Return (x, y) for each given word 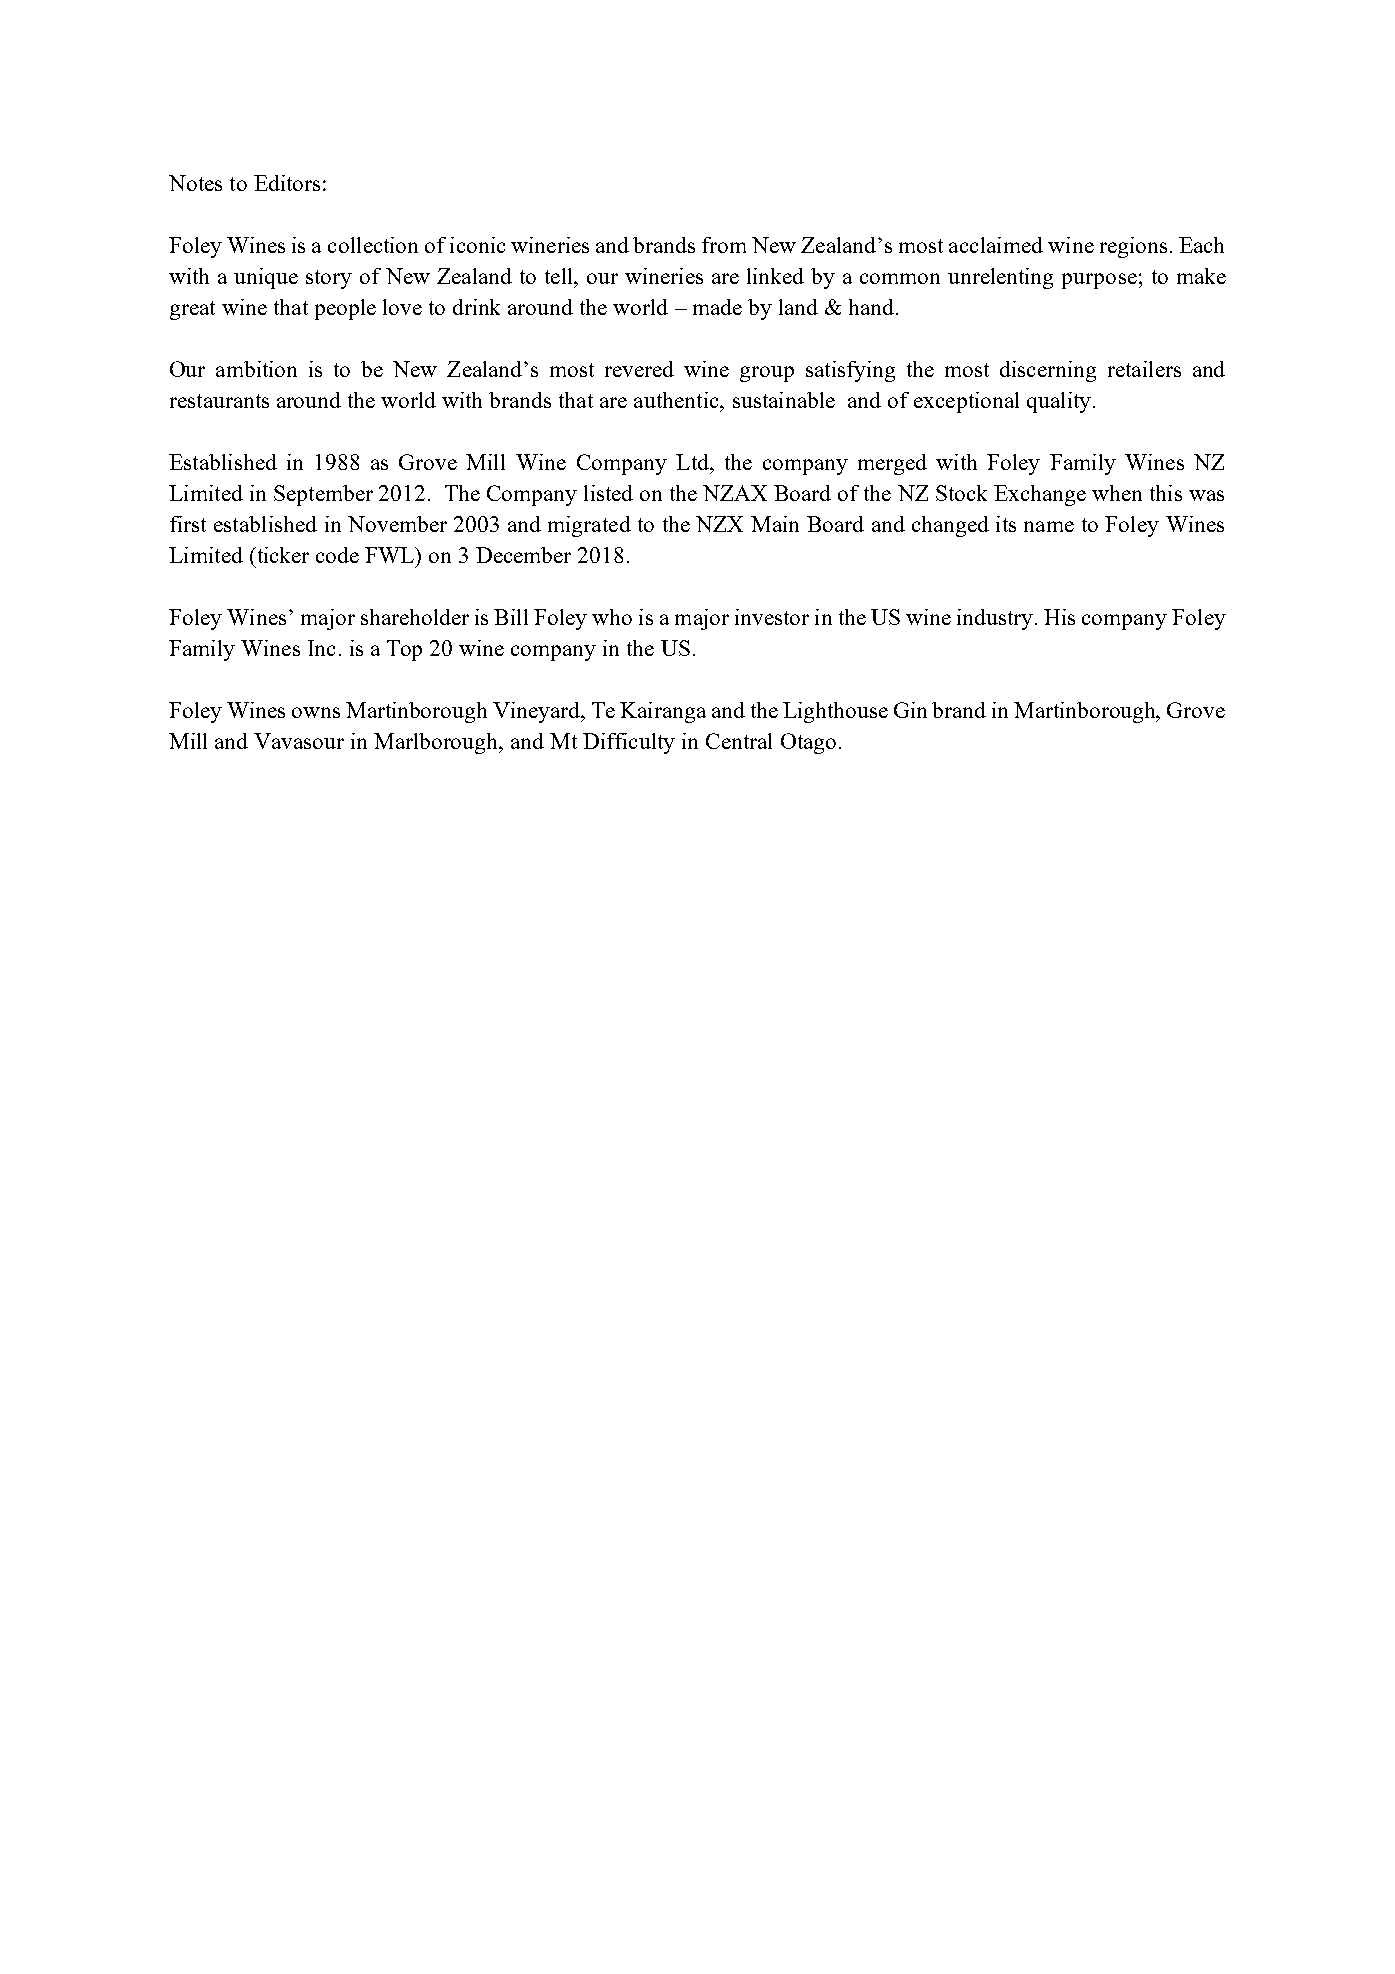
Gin (910, 710)
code (337, 555)
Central (739, 741)
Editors (287, 183)
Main (775, 524)
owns (316, 712)
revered (639, 369)
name (1049, 526)
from (724, 245)
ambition (256, 369)
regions (1133, 247)
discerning (1048, 371)
